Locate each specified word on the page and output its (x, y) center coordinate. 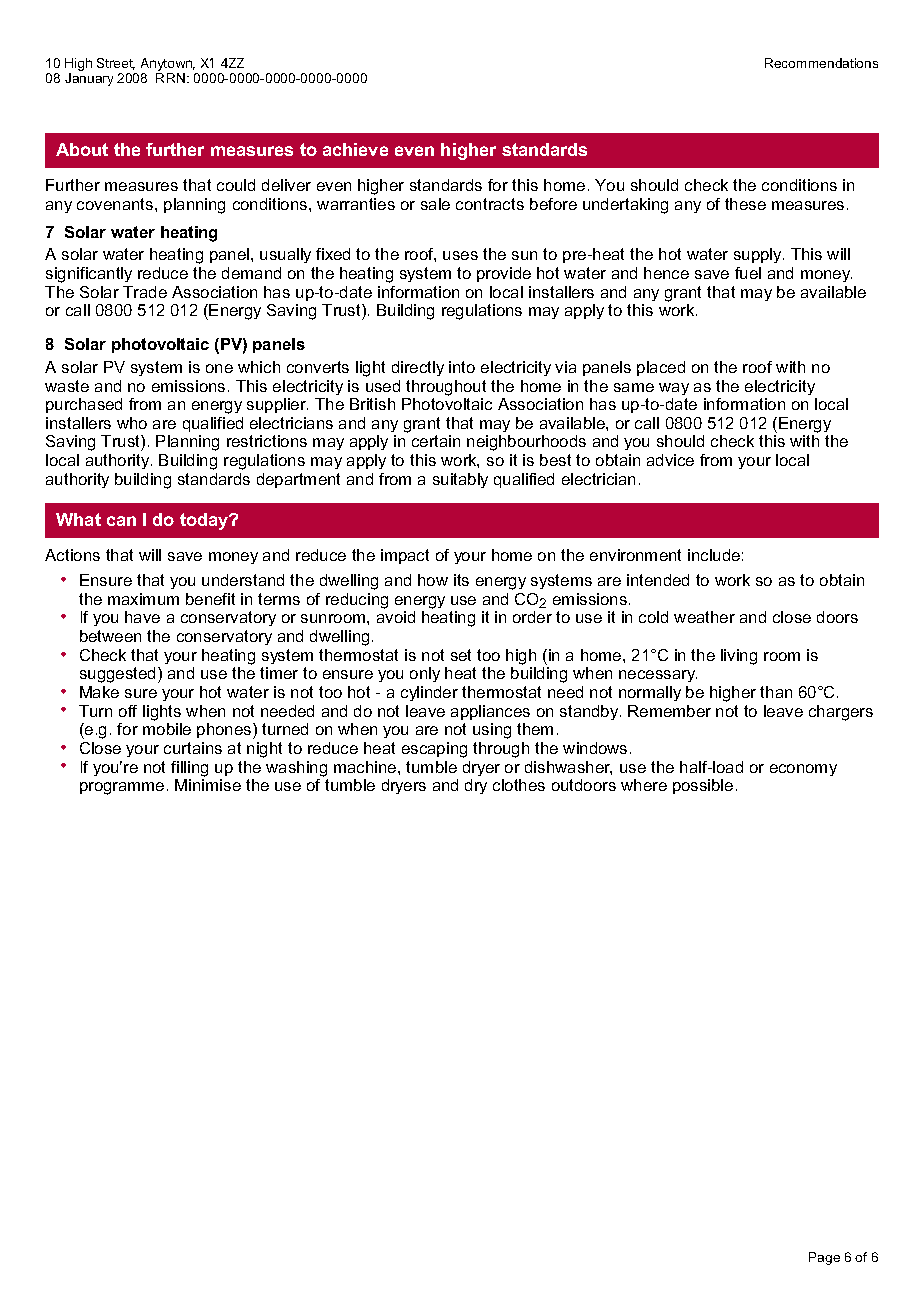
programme (122, 788)
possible (703, 786)
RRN (170, 78)
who (132, 423)
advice (670, 460)
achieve (355, 149)
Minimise (208, 785)
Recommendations (821, 63)
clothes (519, 785)
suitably (460, 480)
